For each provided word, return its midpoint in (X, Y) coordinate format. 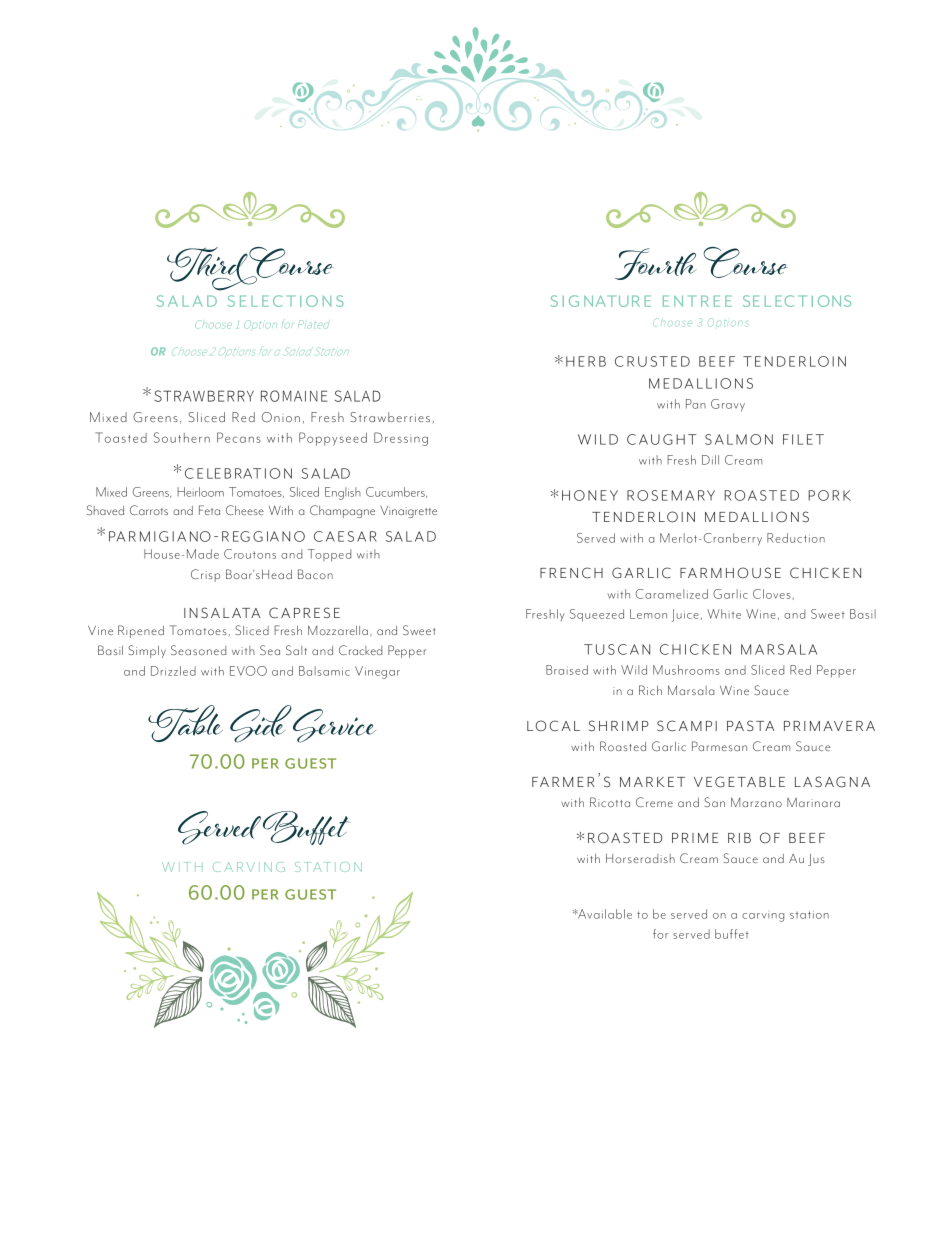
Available (604, 914)
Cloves (772, 594)
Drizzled (173, 671)
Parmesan (719, 746)
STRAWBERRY (204, 396)
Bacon (315, 574)
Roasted (623, 746)
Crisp (205, 575)
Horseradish (640, 858)
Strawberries (390, 417)
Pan (696, 404)
